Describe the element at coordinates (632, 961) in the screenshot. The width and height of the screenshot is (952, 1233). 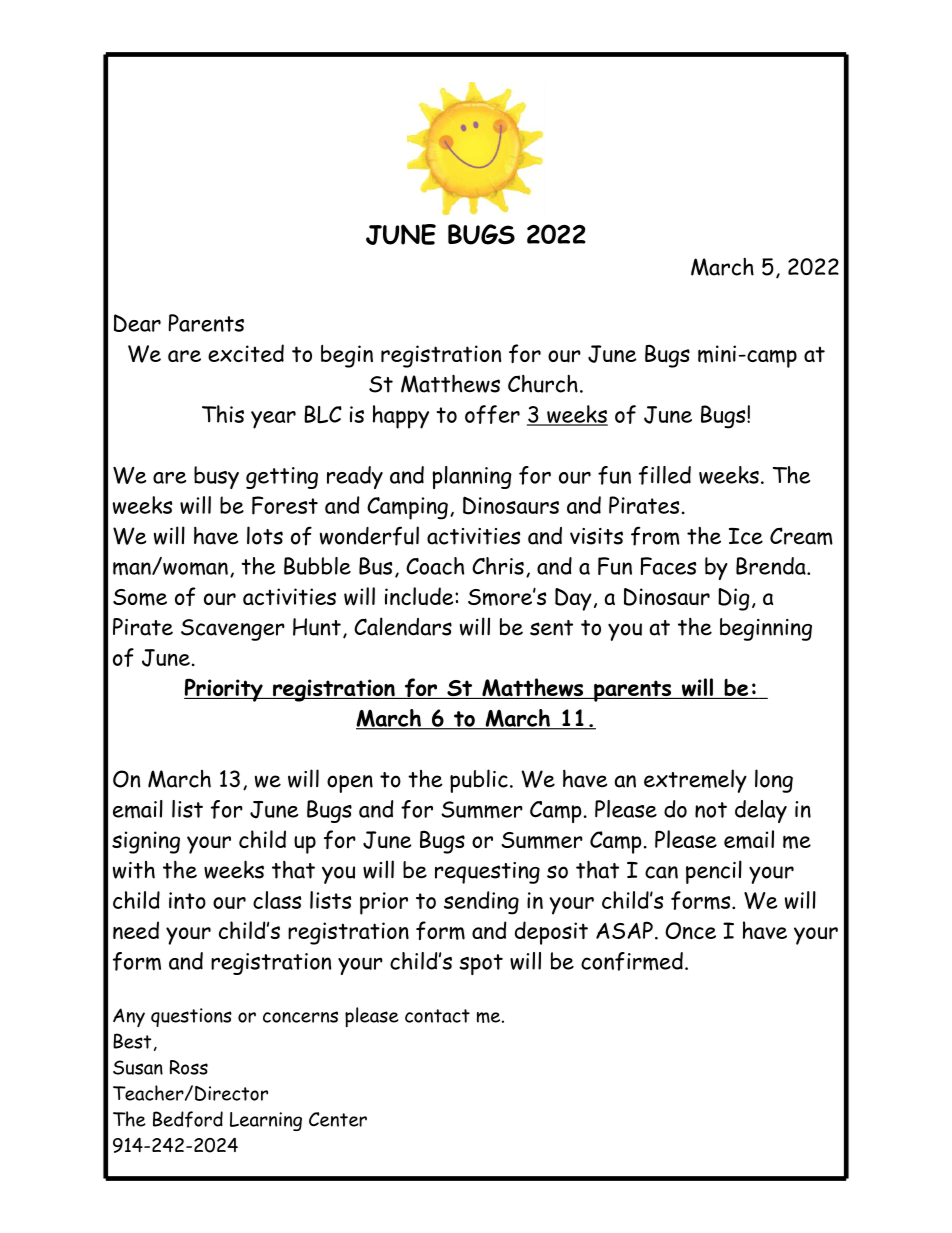
I see `confirmed` at that location.
